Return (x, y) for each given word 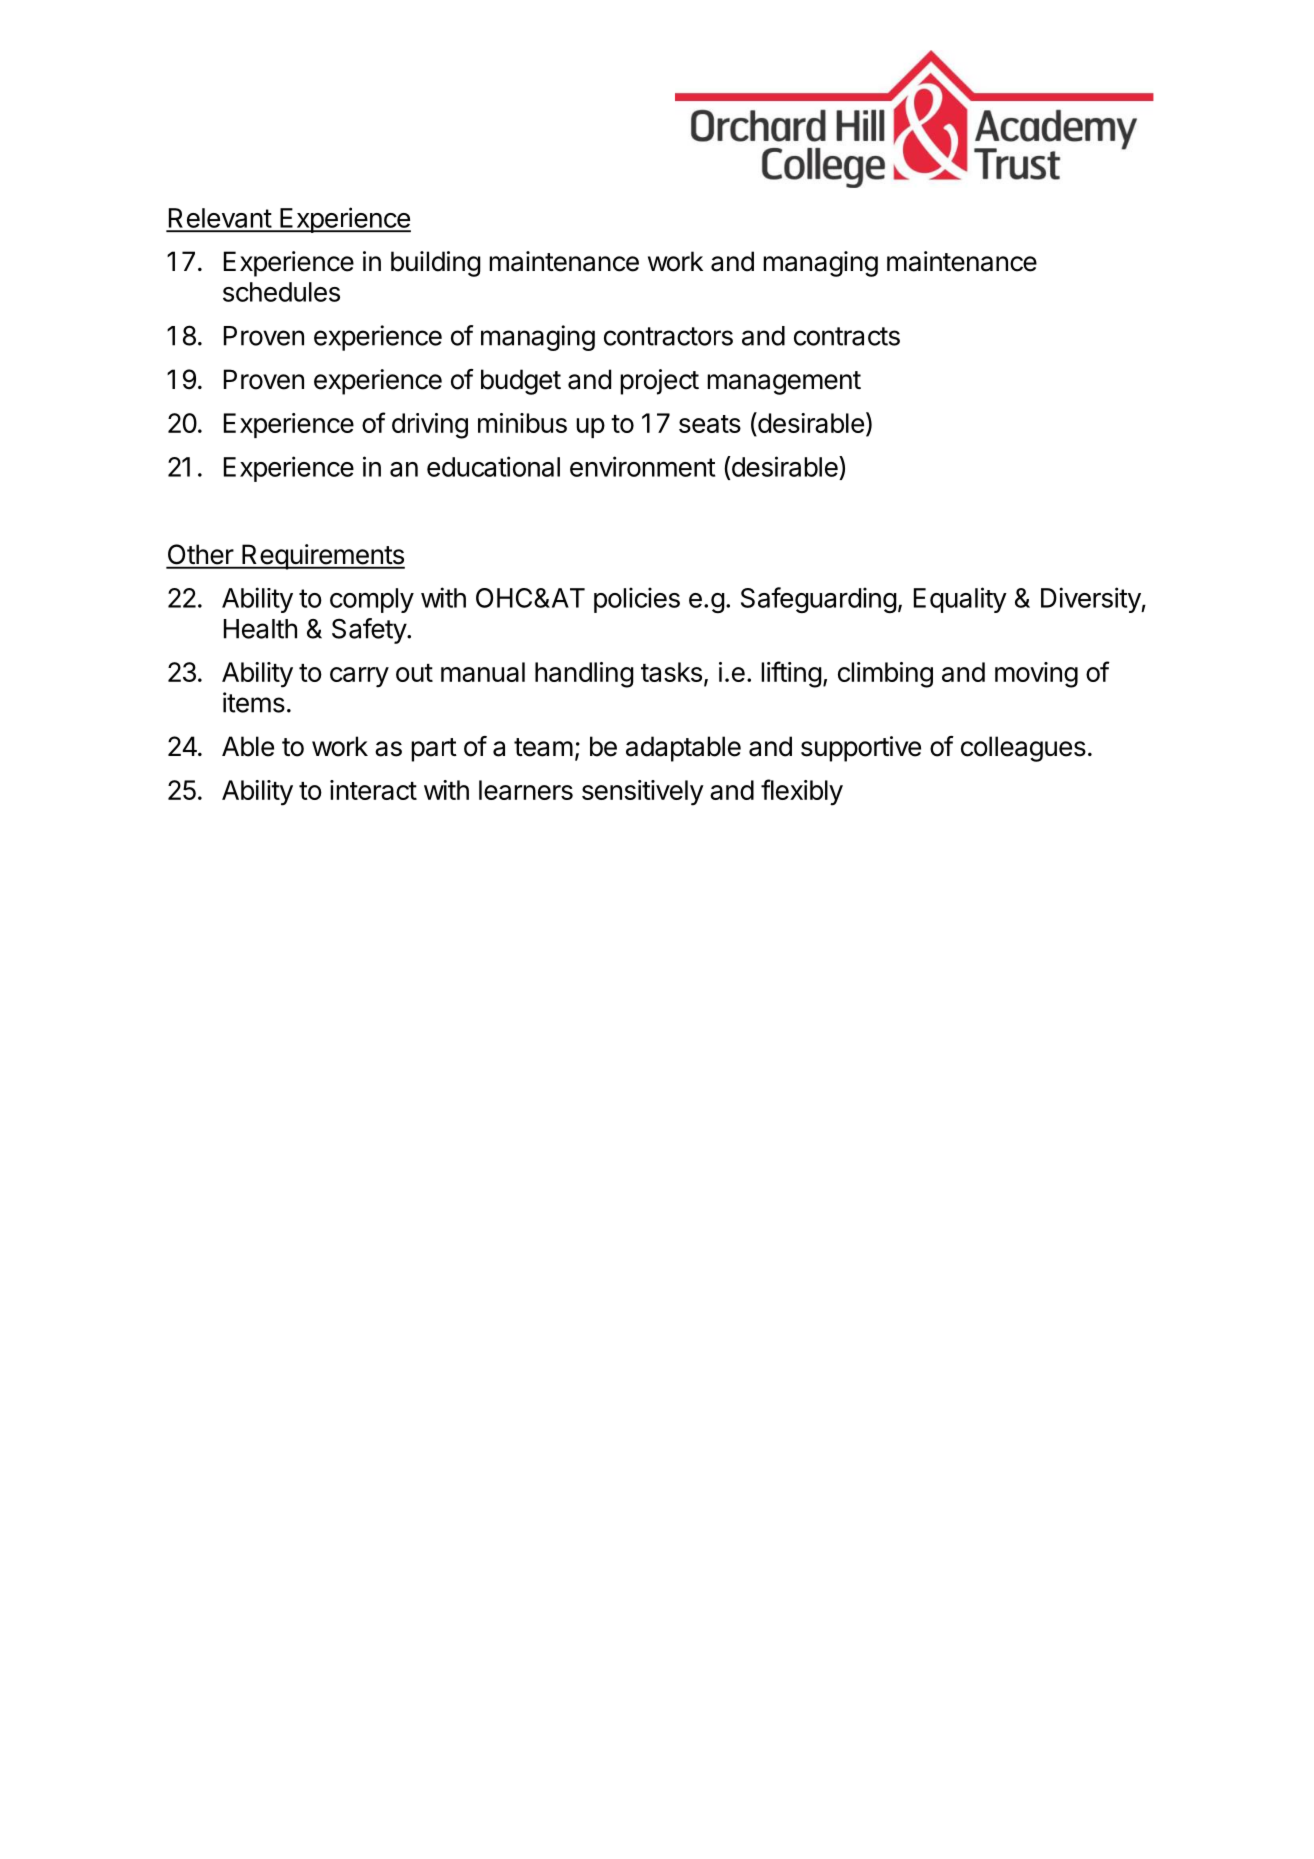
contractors (668, 336)
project (659, 382)
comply (372, 600)
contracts (847, 336)
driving (430, 426)
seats (710, 424)
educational (493, 466)
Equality (960, 600)
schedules (281, 292)
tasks (671, 672)
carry (359, 677)
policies (637, 600)
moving (1036, 675)
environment (642, 466)
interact (373, 790)
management (784, 383)
